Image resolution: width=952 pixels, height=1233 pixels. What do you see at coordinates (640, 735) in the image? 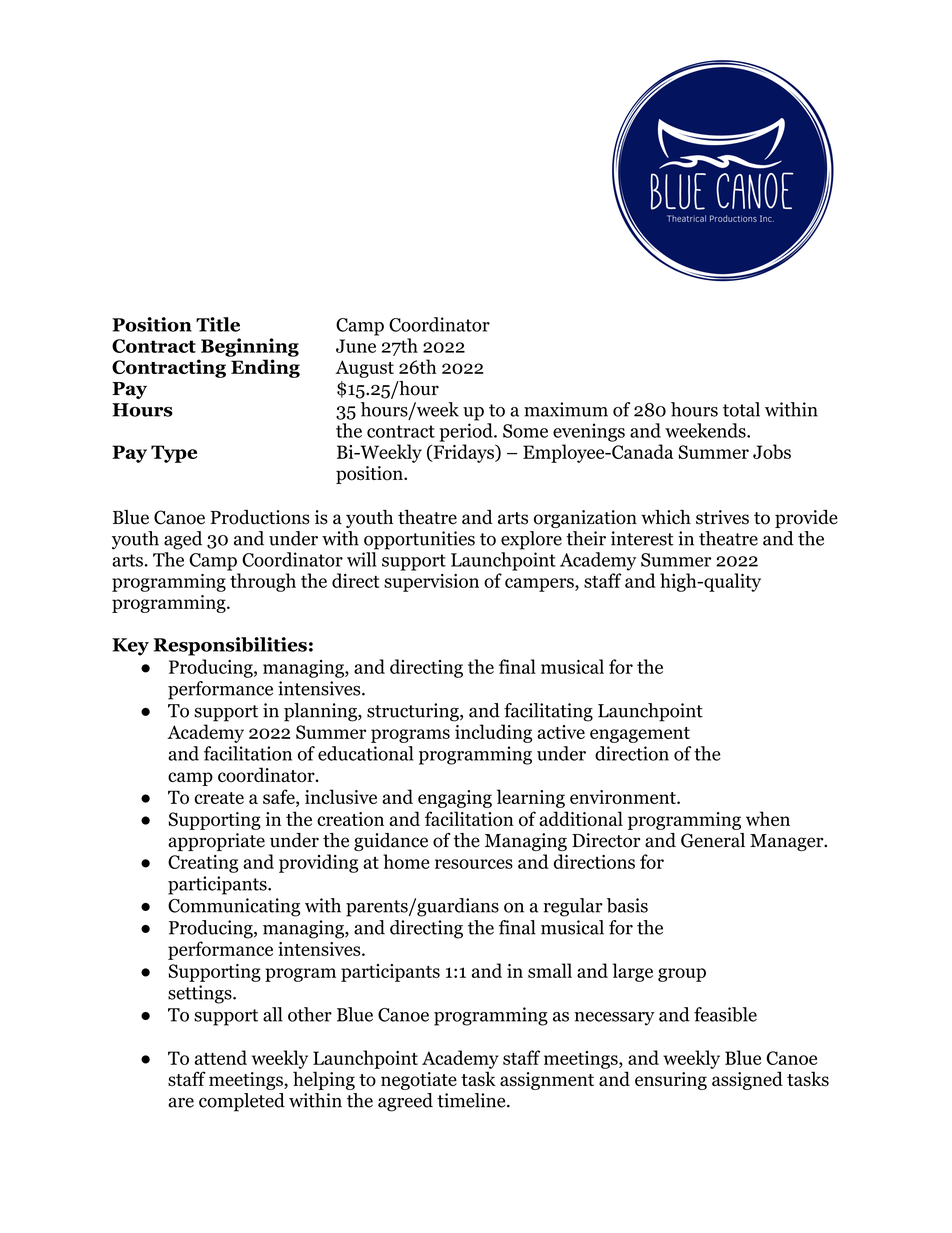
I see `engagement` at bounding box center [640, 735].
